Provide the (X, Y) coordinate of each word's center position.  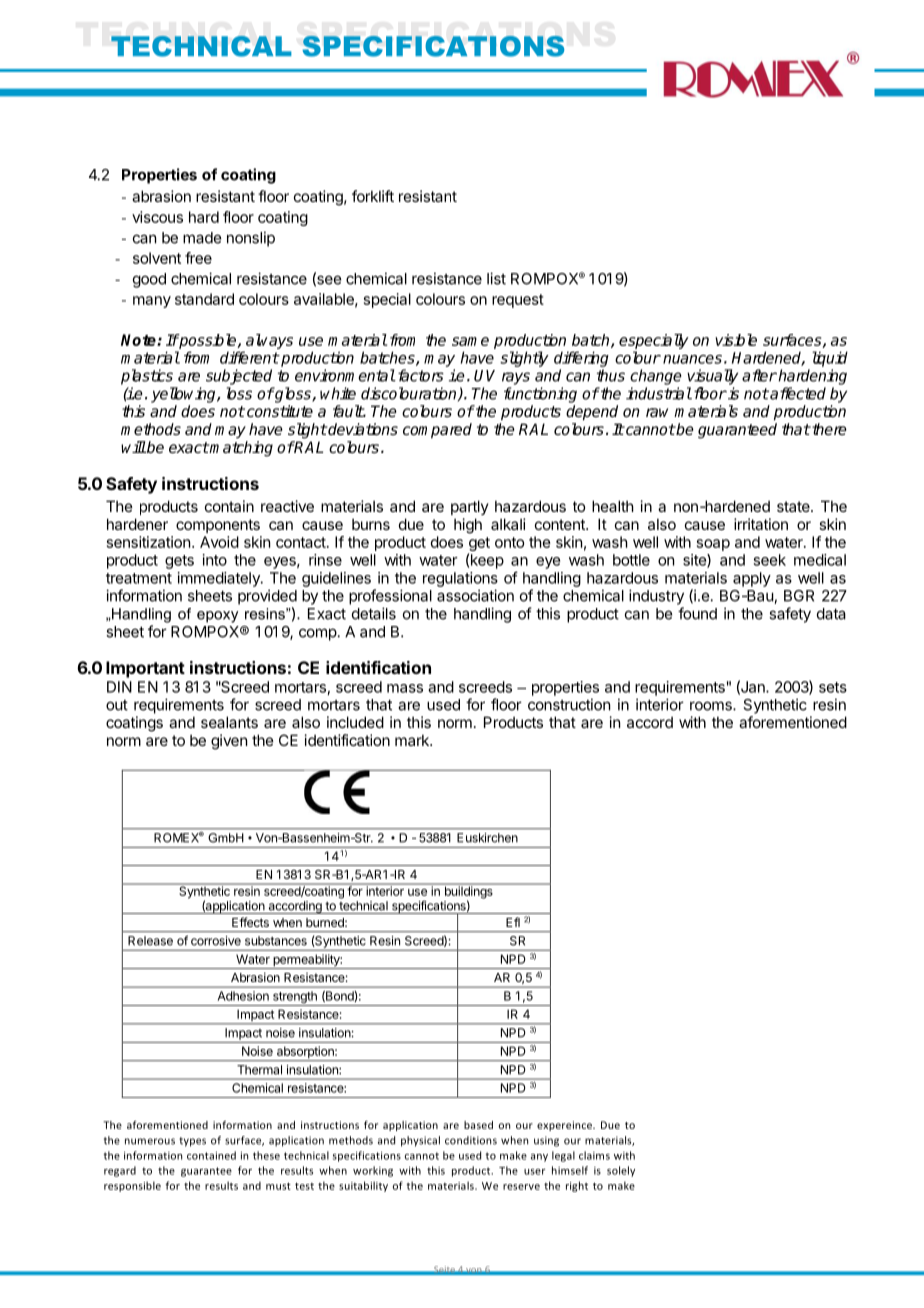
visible (736, 340)
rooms (712, 706)
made (202, 238)
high (468, 526)
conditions (471, 1140)
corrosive (216, 941)
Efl (513, 922)
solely (621, 1171)
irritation (761, 524)
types (192, 1142)
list (496, 278)
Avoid (219, 542)
